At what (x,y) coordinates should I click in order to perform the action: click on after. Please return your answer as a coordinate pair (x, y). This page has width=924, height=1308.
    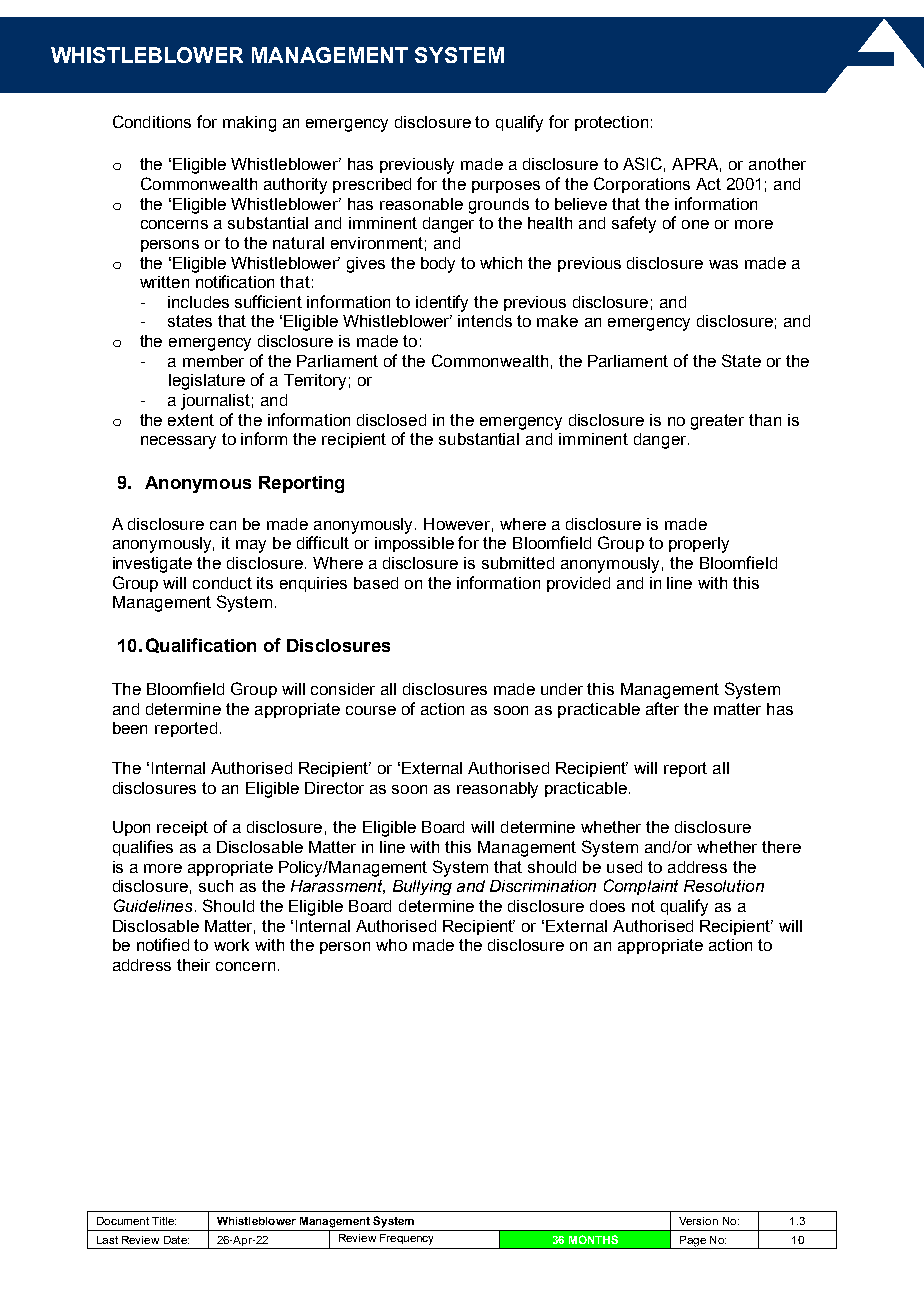
    Looking at the image, I should click on (662, 708).
